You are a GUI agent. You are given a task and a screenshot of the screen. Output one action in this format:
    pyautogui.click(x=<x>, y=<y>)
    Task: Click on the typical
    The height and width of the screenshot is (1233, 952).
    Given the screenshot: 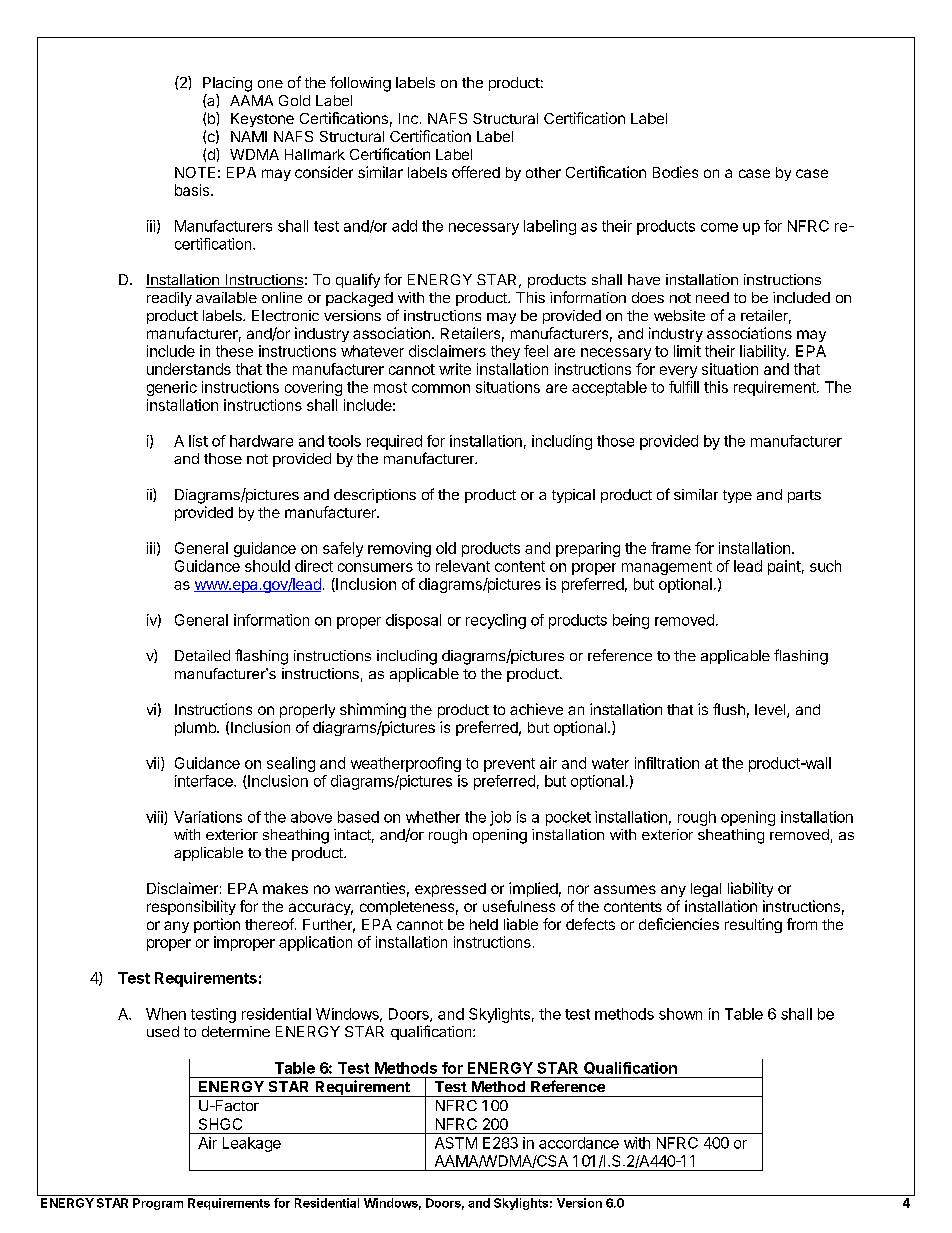 What is the action you would take?
    pyautogui.click(x=573, y=496)
